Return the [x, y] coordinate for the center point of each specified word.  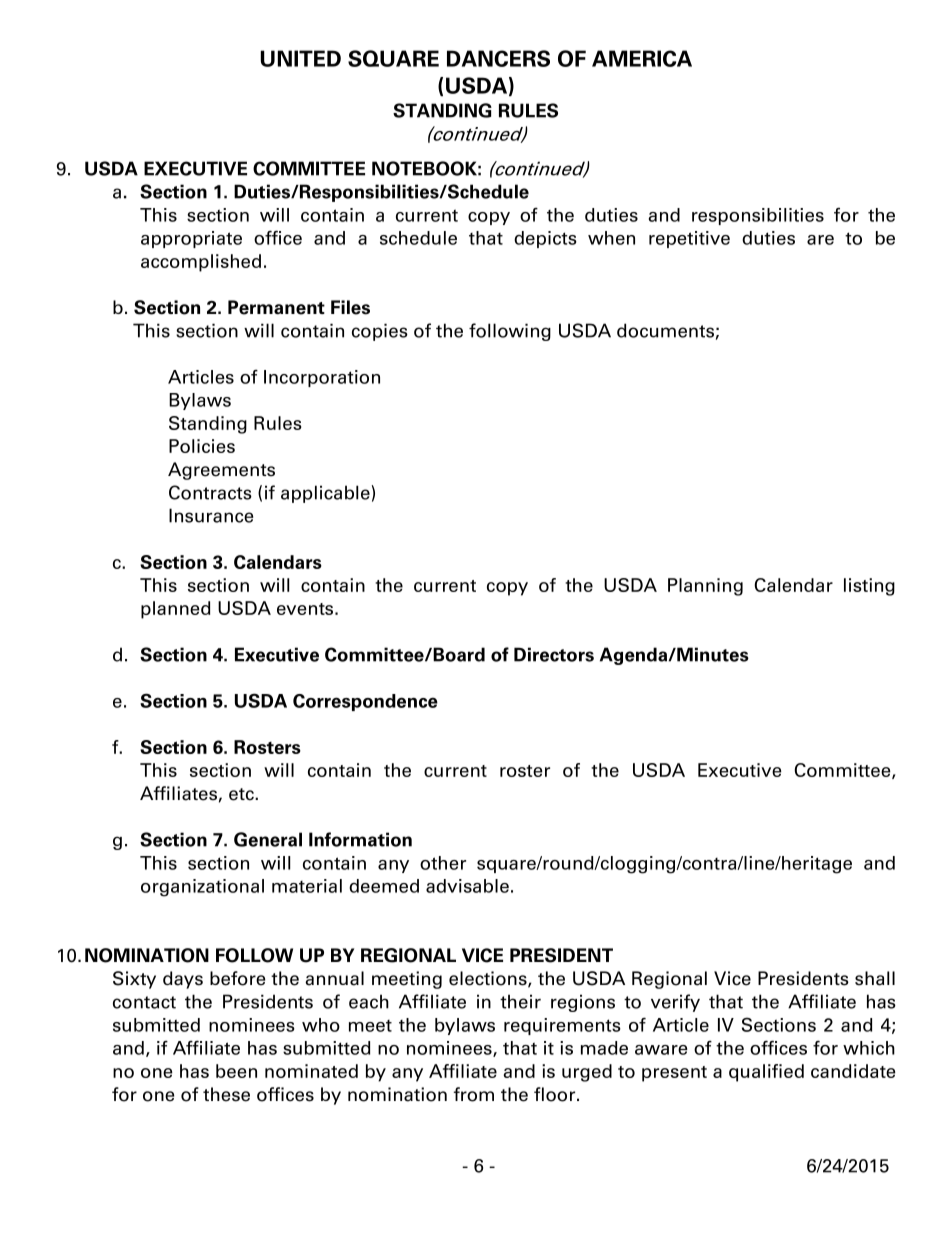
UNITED [301, 58]
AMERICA [642, 58]
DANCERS [498, 58]
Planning [705, 587]
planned [175, 610]
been [236, 1071]
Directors [554, 654]
